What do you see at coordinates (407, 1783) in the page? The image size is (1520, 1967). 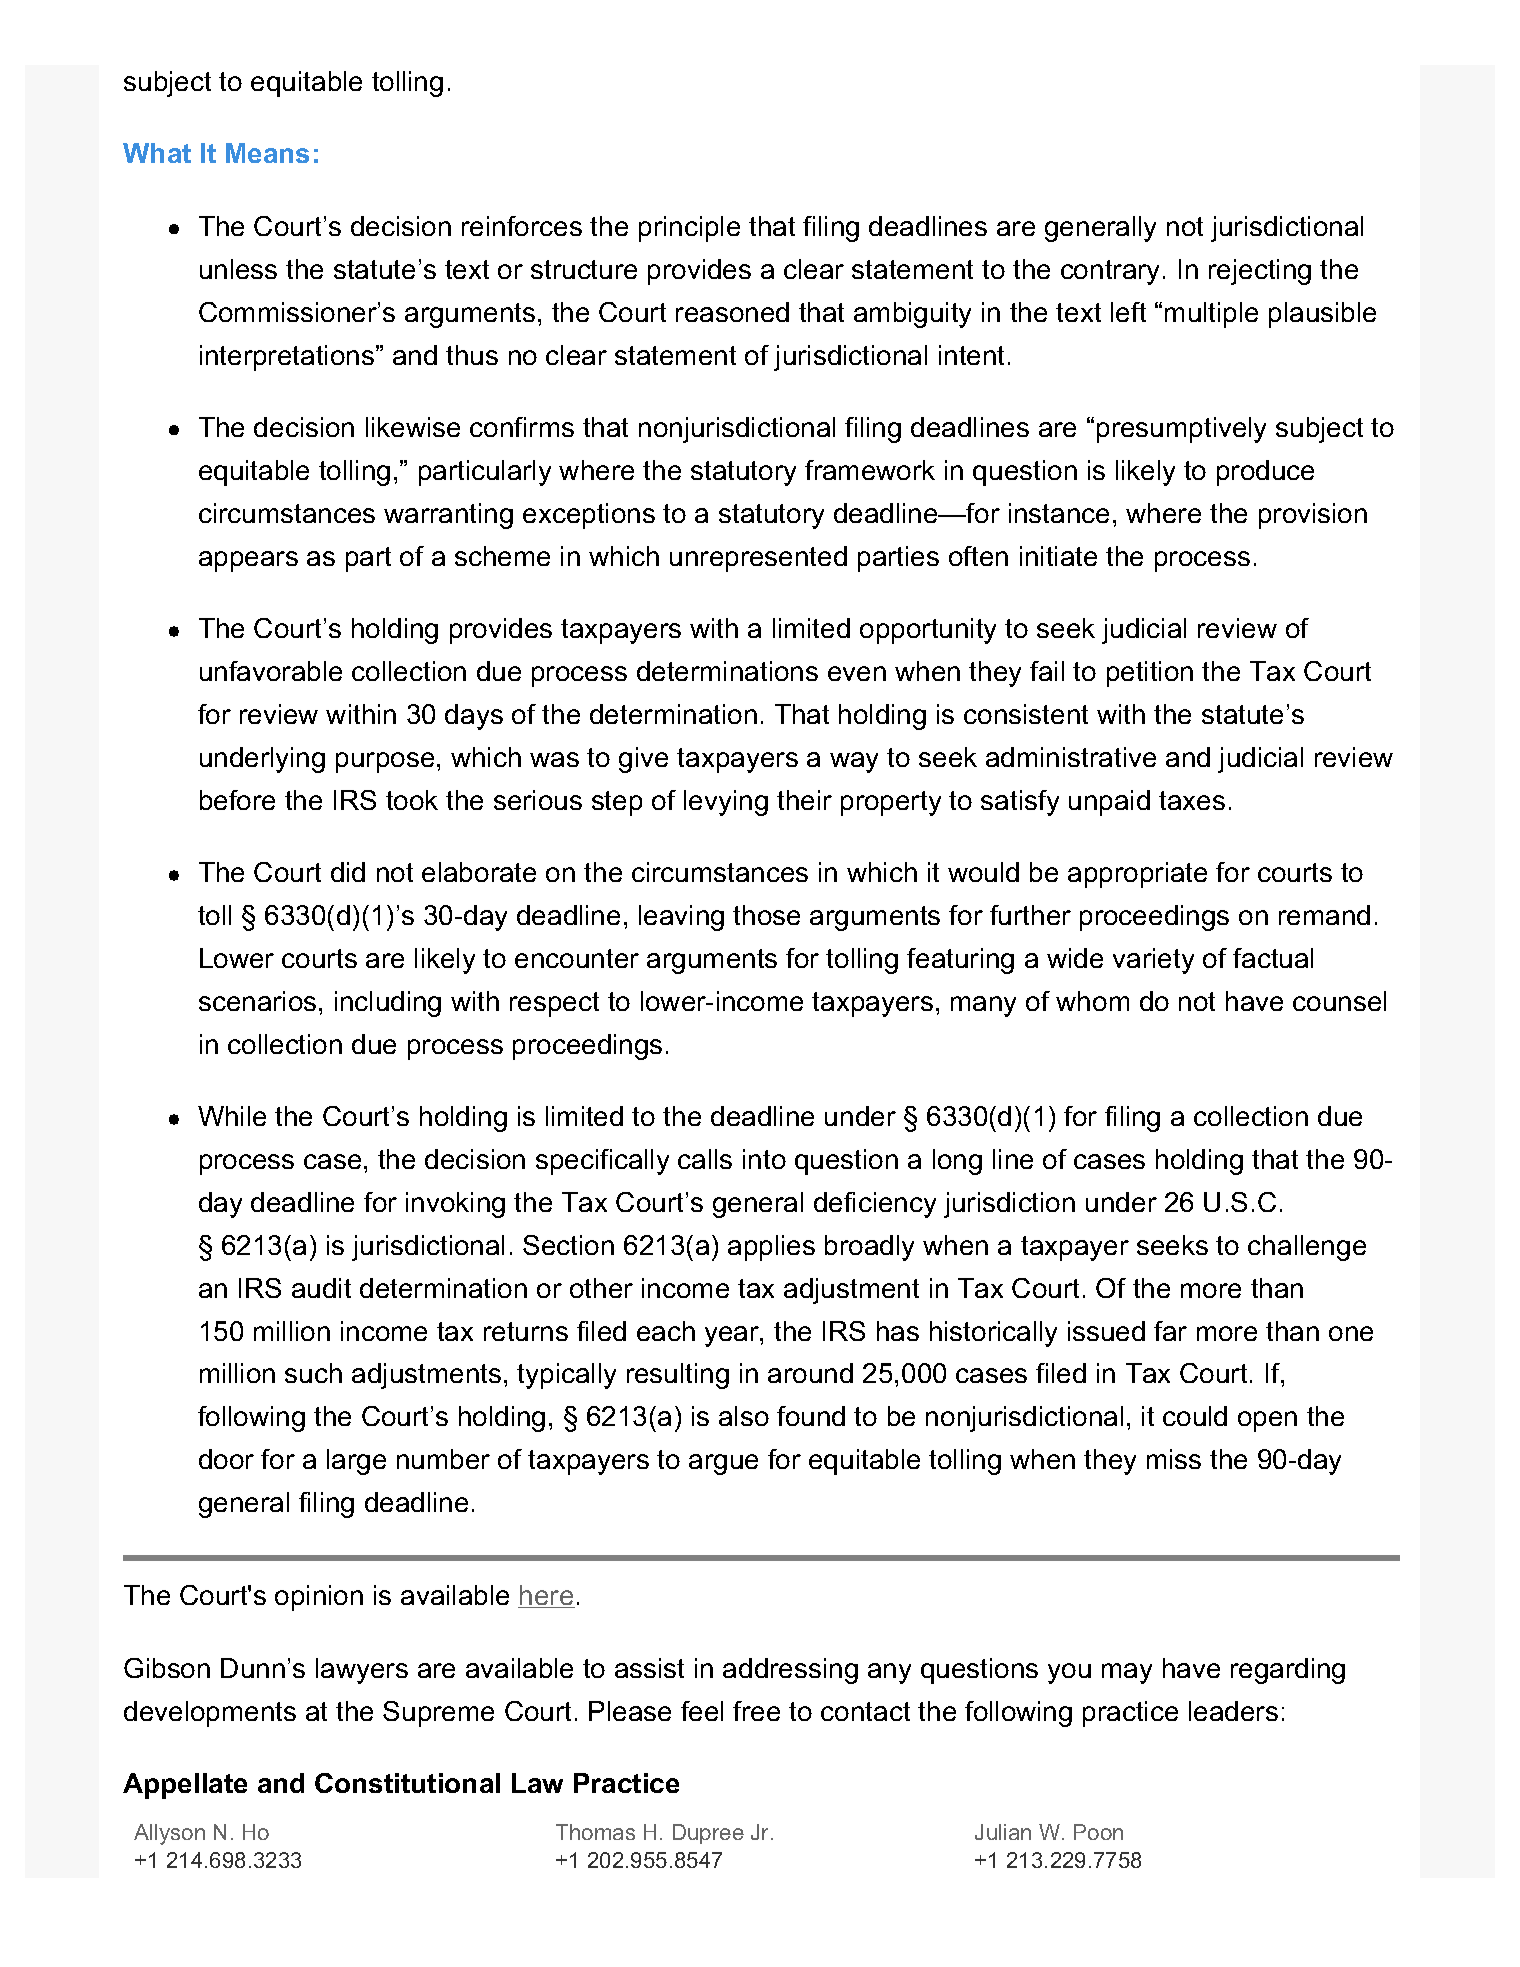 I see `Constitutional` at bounding box center [407, 1783].
